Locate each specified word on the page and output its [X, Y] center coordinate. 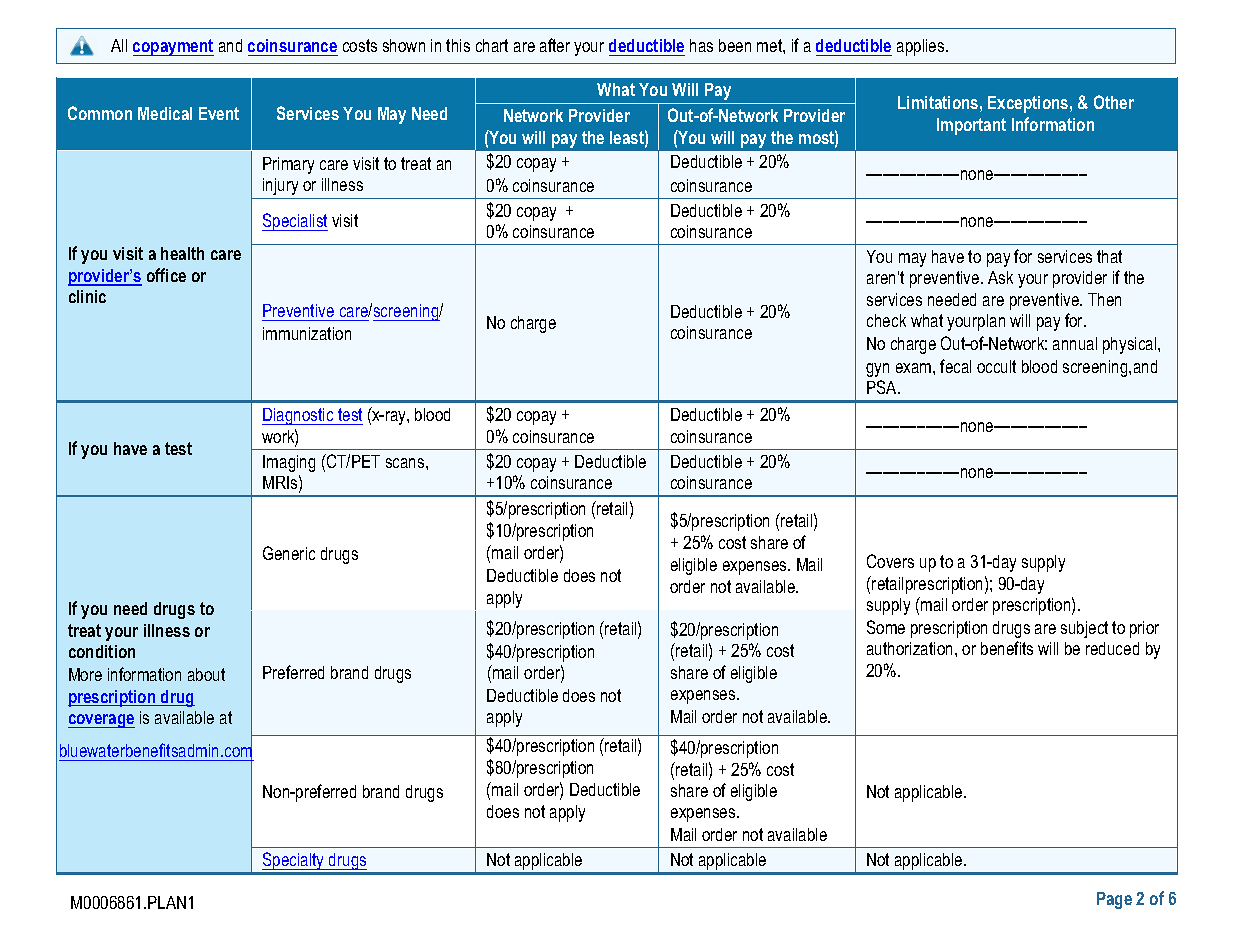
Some [886, 627]
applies [922, 47]
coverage [101, 721]
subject [1084, 629]
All [119, 45]
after [555, 45]
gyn [877, 370]
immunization [307, 333]
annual [1075, 343]
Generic [289, 553]
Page [1114, 900]
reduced [1112, 648]
